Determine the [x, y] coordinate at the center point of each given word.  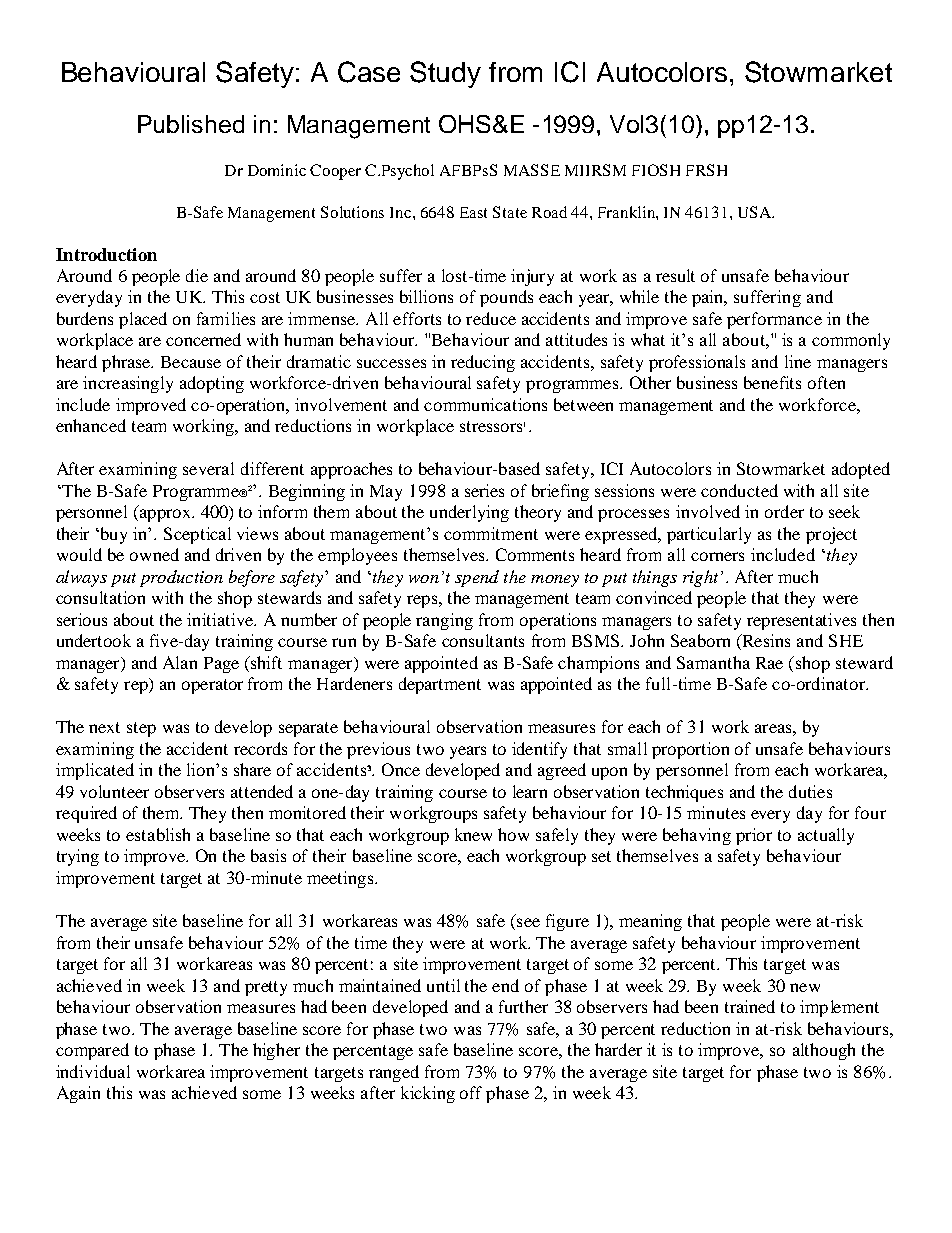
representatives [801, 621]
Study [445, 74]
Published [191, 124]
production [181, 578]
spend [477, 578]
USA [756, 212]
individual [93, 1071]
